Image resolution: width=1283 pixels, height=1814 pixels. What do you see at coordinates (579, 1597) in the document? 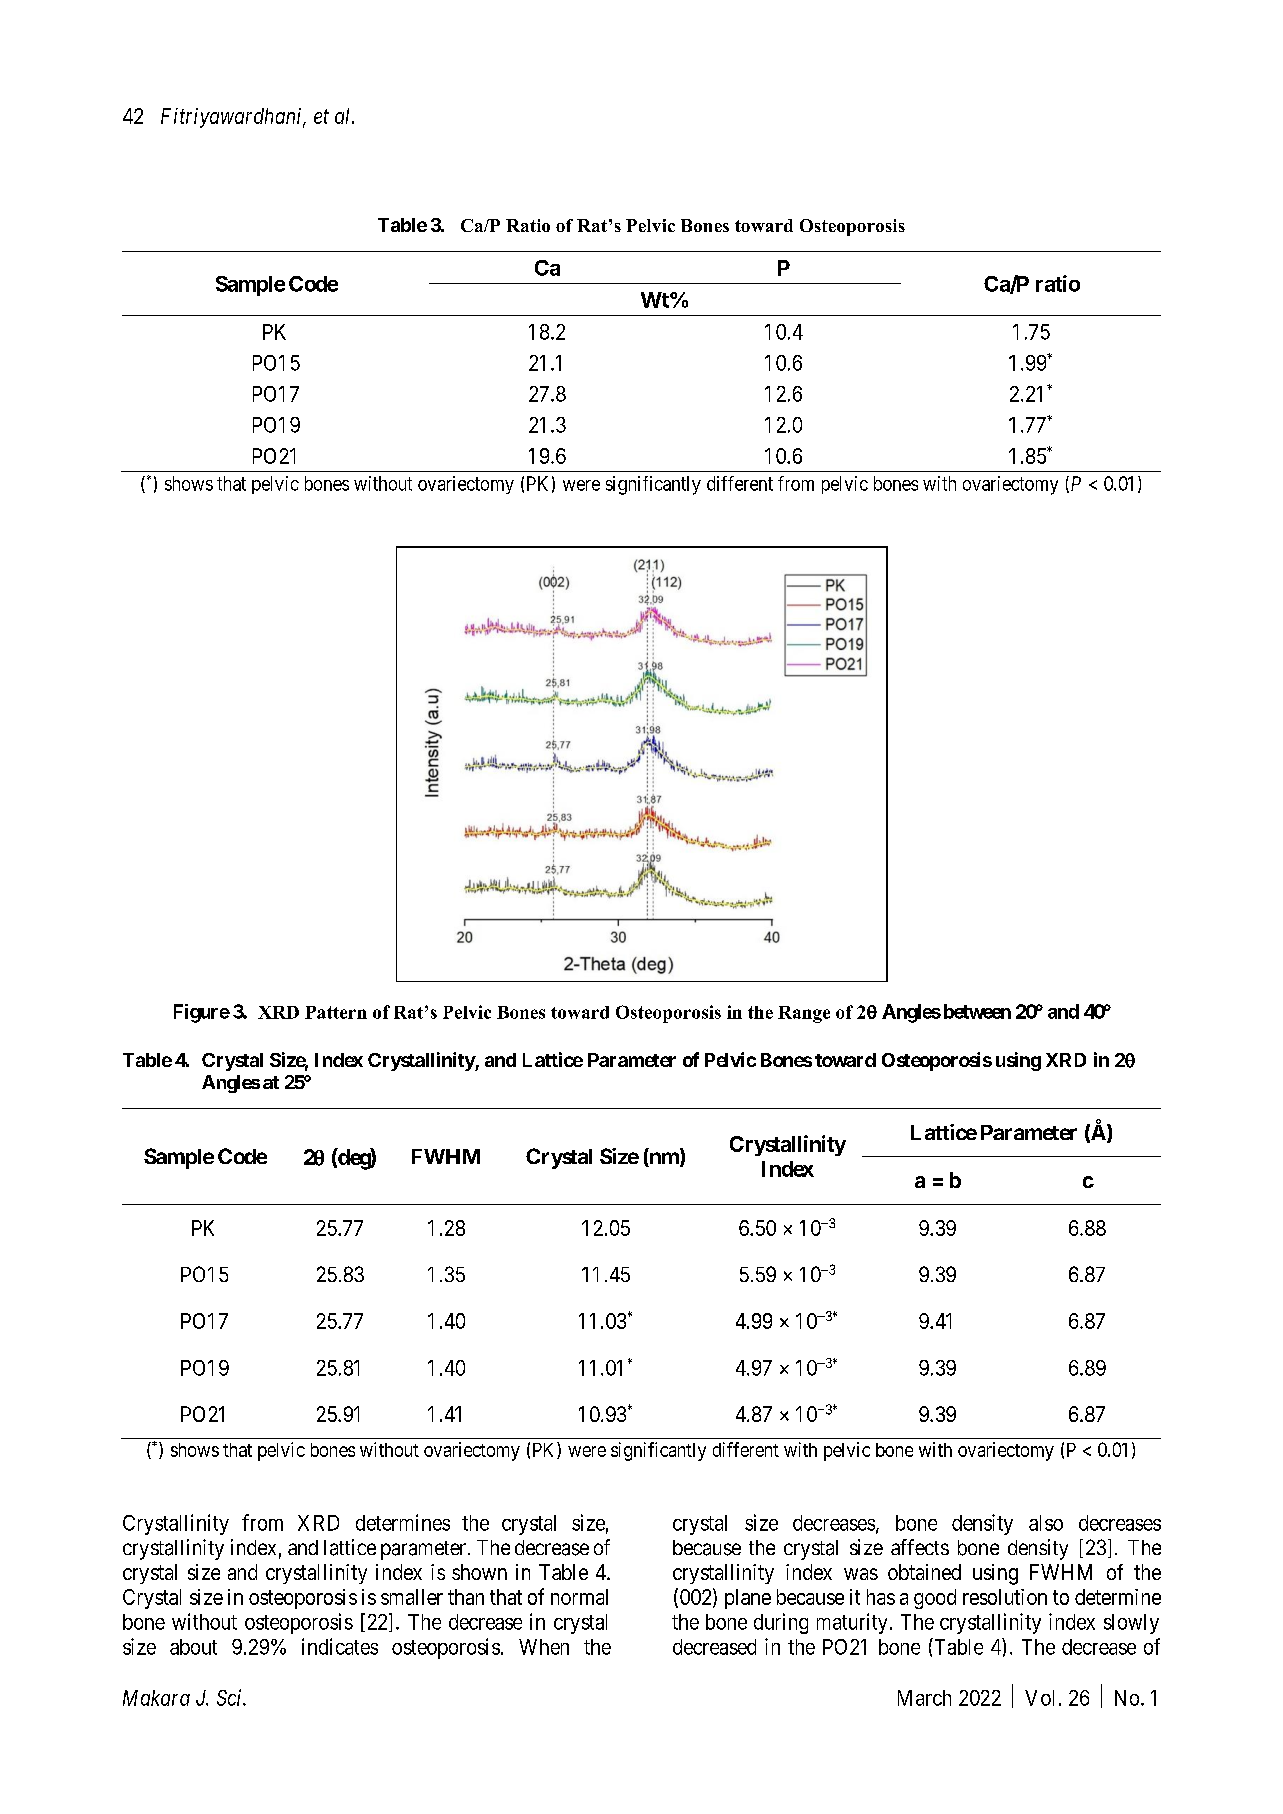
I see `normal` at bounding box center [579, 1597].
